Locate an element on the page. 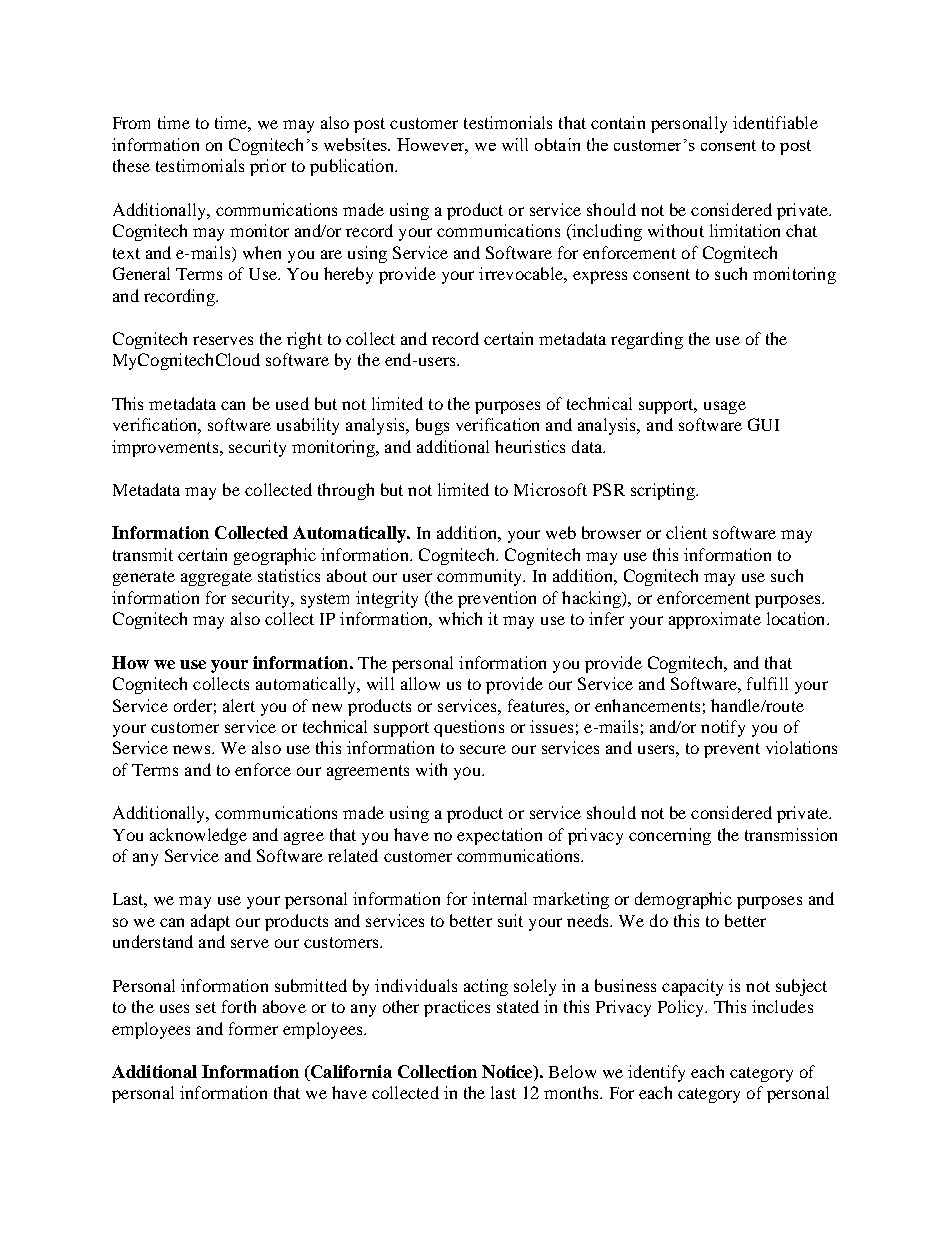 The width and height of the page is (952, 1233). bugs is located at coordinates (432, 426).
